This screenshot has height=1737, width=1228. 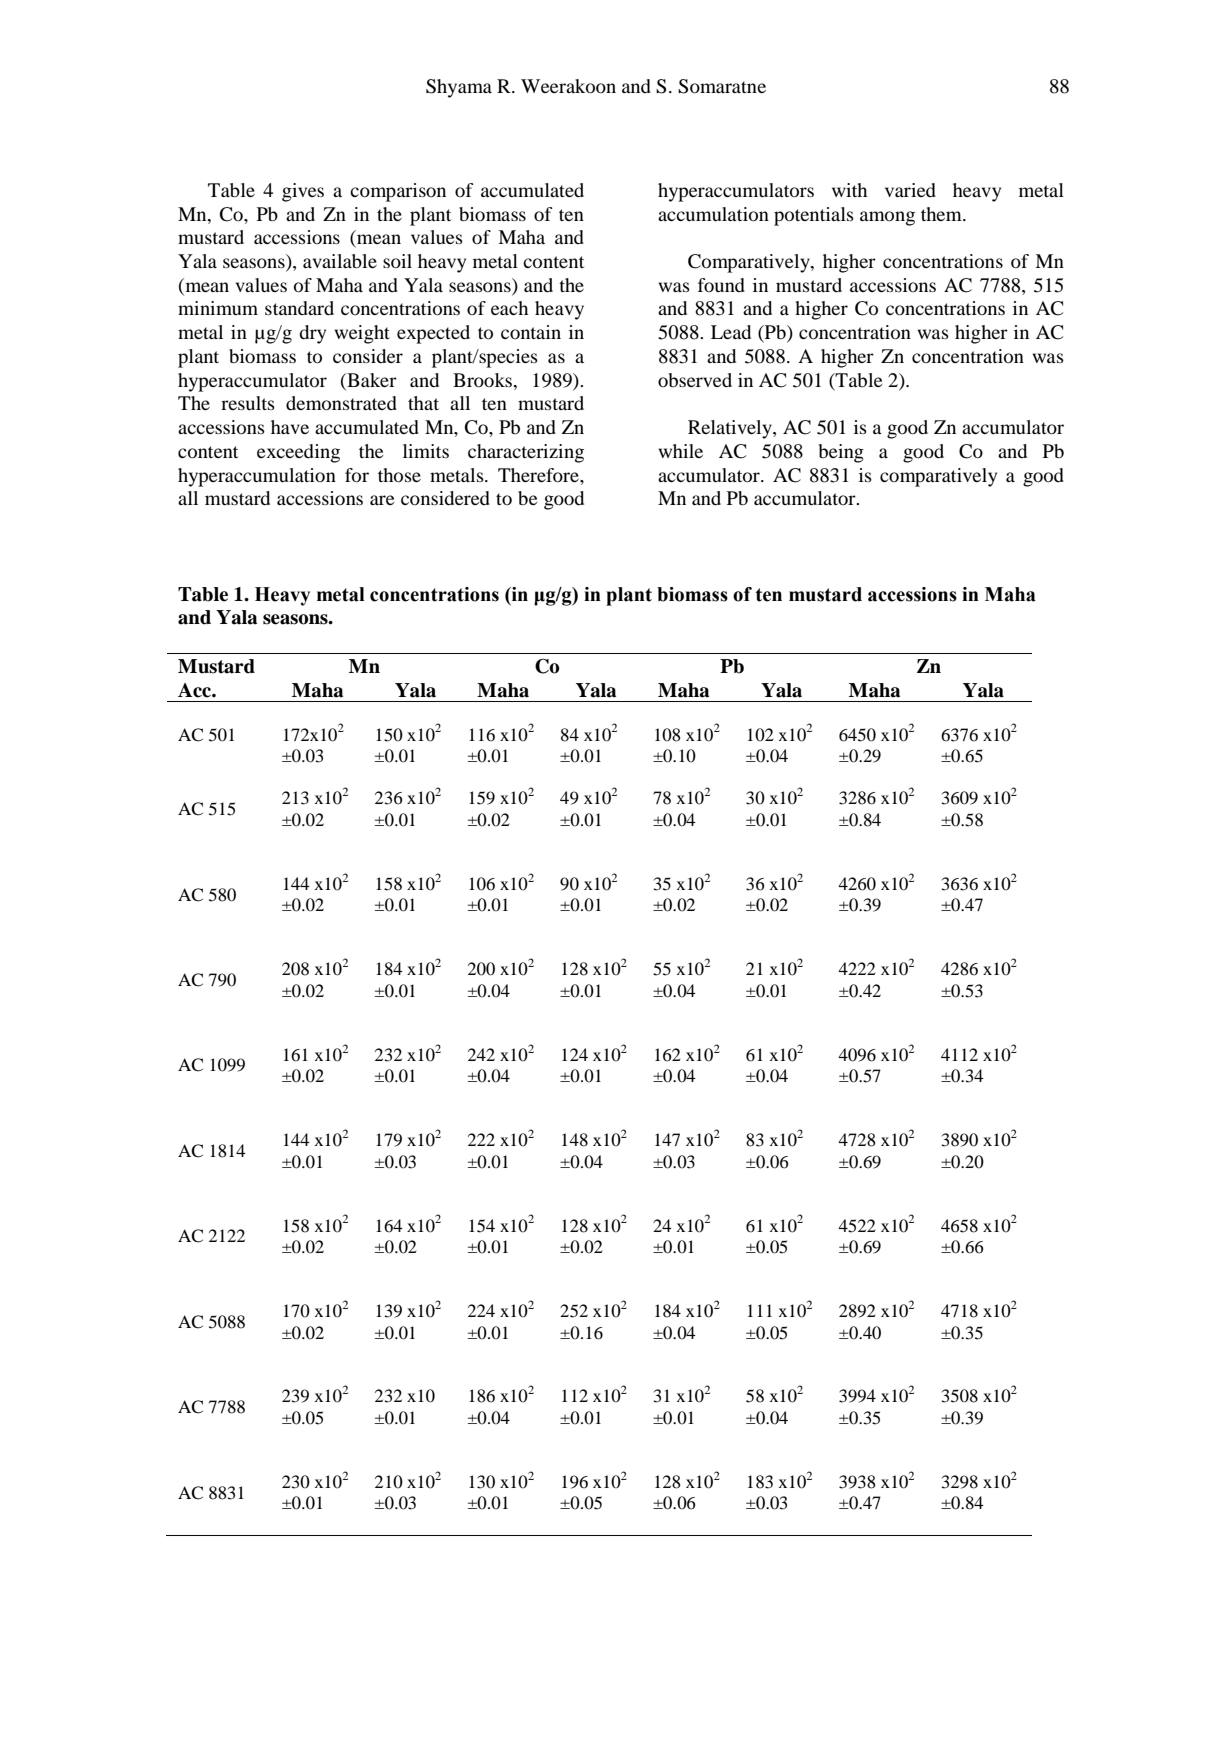 I want to click on found, so click(x=721, y=285).
